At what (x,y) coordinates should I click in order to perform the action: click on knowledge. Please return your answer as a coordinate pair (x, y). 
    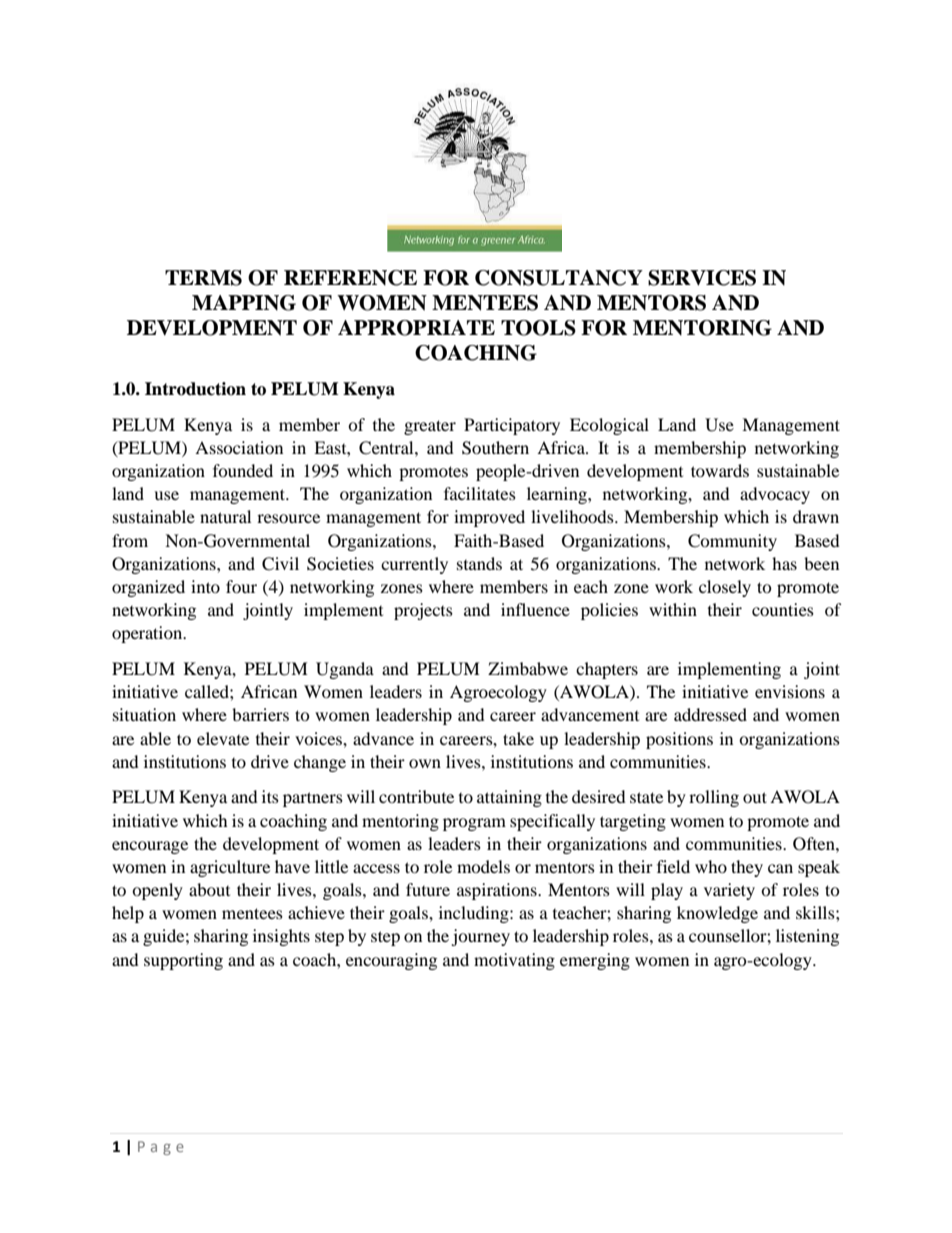
    Looking at the image, I should click on (717, 914).
